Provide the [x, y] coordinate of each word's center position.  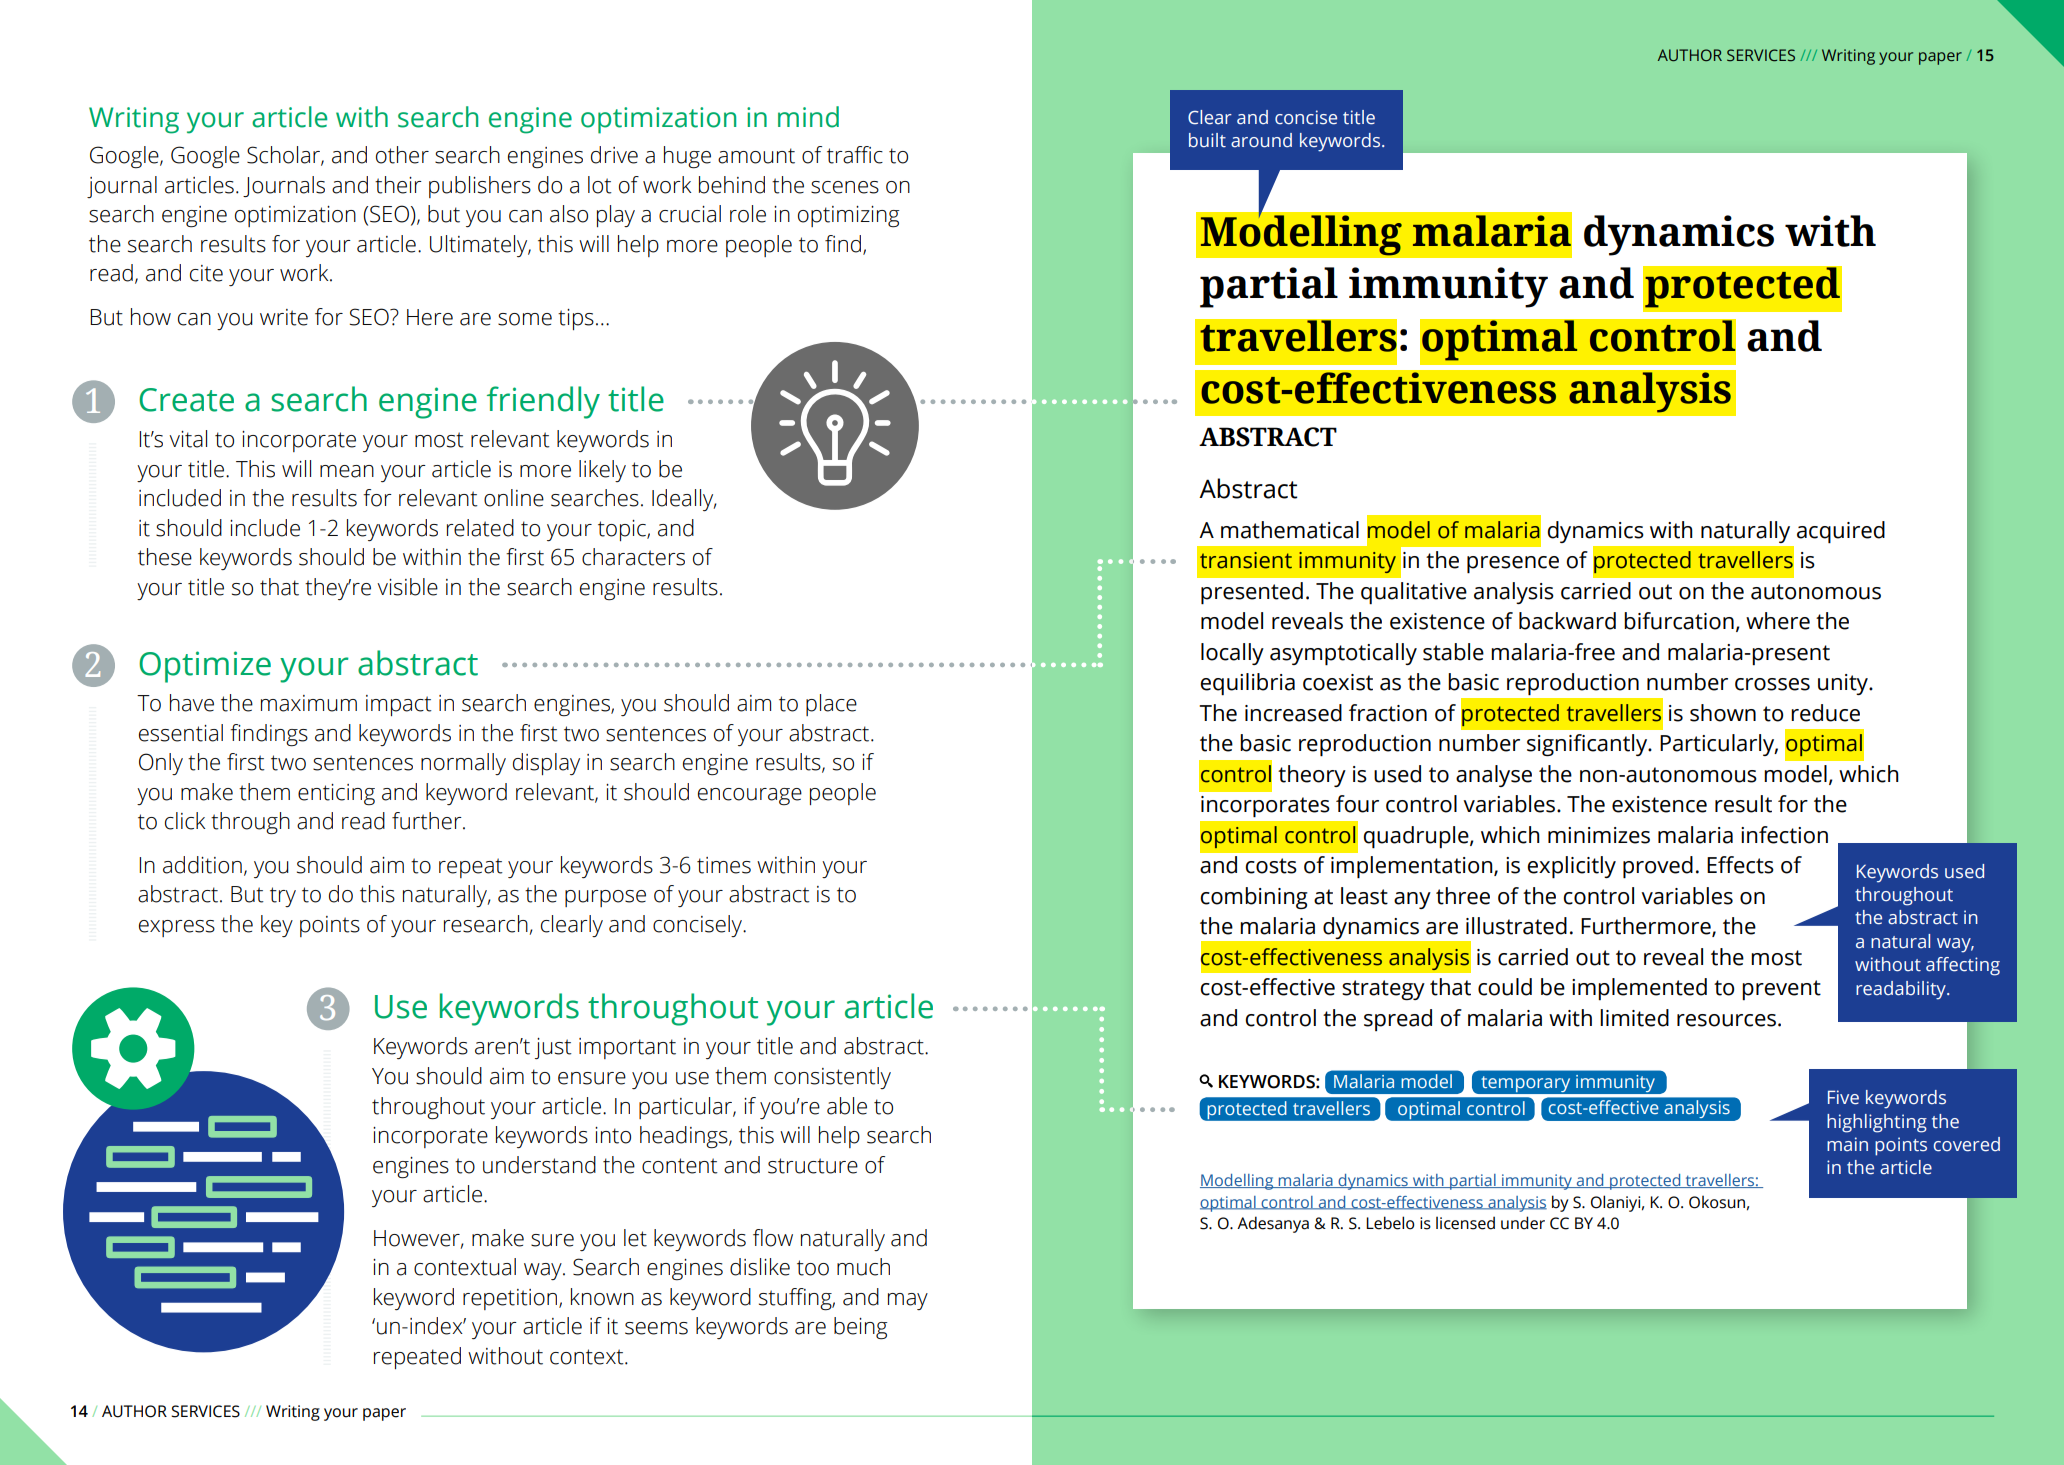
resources [1726, 1020]
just [553, 1048]
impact [399, 705]
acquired [1841, 532]
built [1207, 140]
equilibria [1247, 684]
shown [1723, 713]
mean [347, 471]
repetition [510, 1299]
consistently [832, 1078]
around [1261, 140]
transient [1246, 560]
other [402, 155]
